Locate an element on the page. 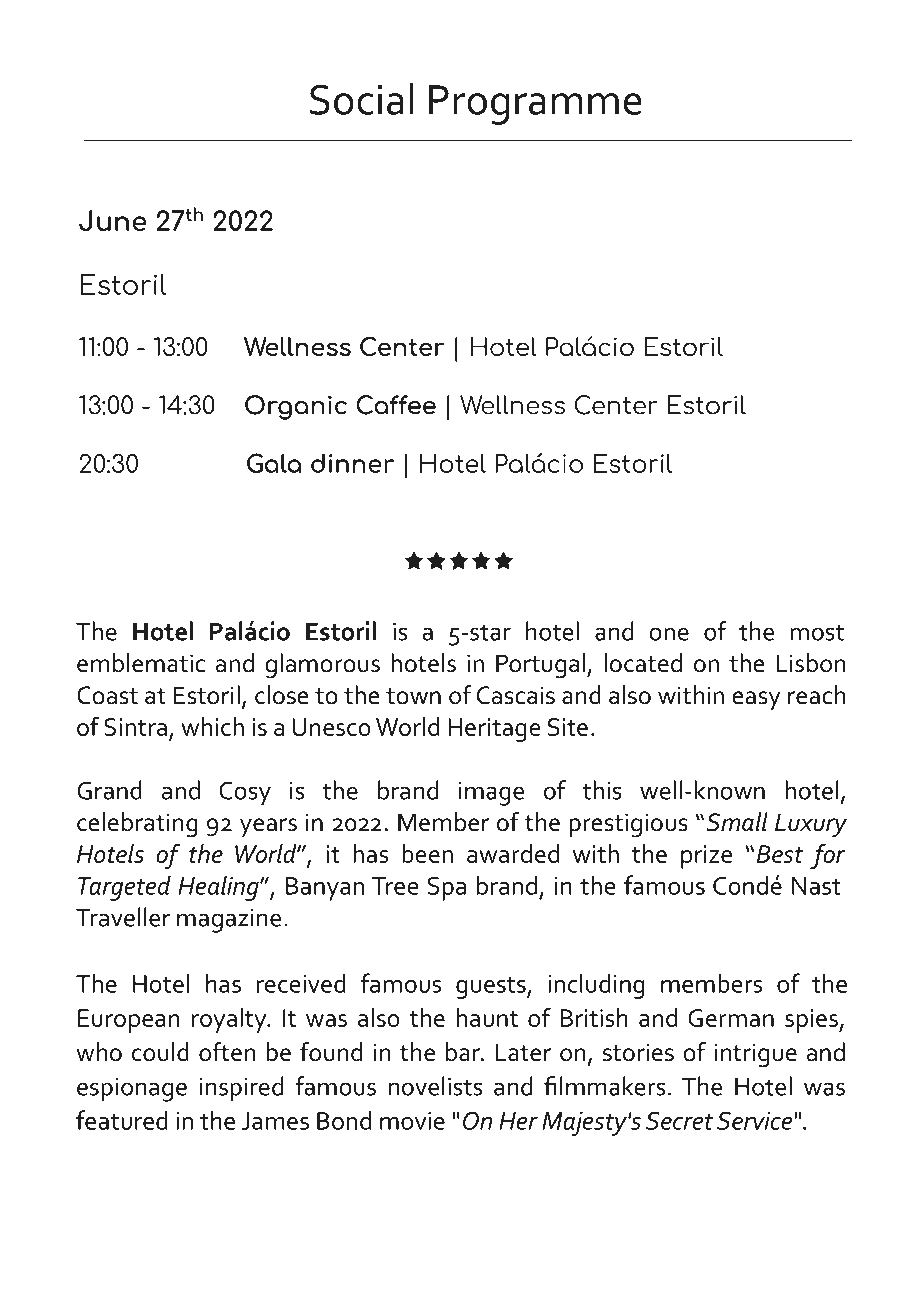 Image resolution: width=924 pixels, height=1313 pixels. Programme is located at coordinates (535, 105).
